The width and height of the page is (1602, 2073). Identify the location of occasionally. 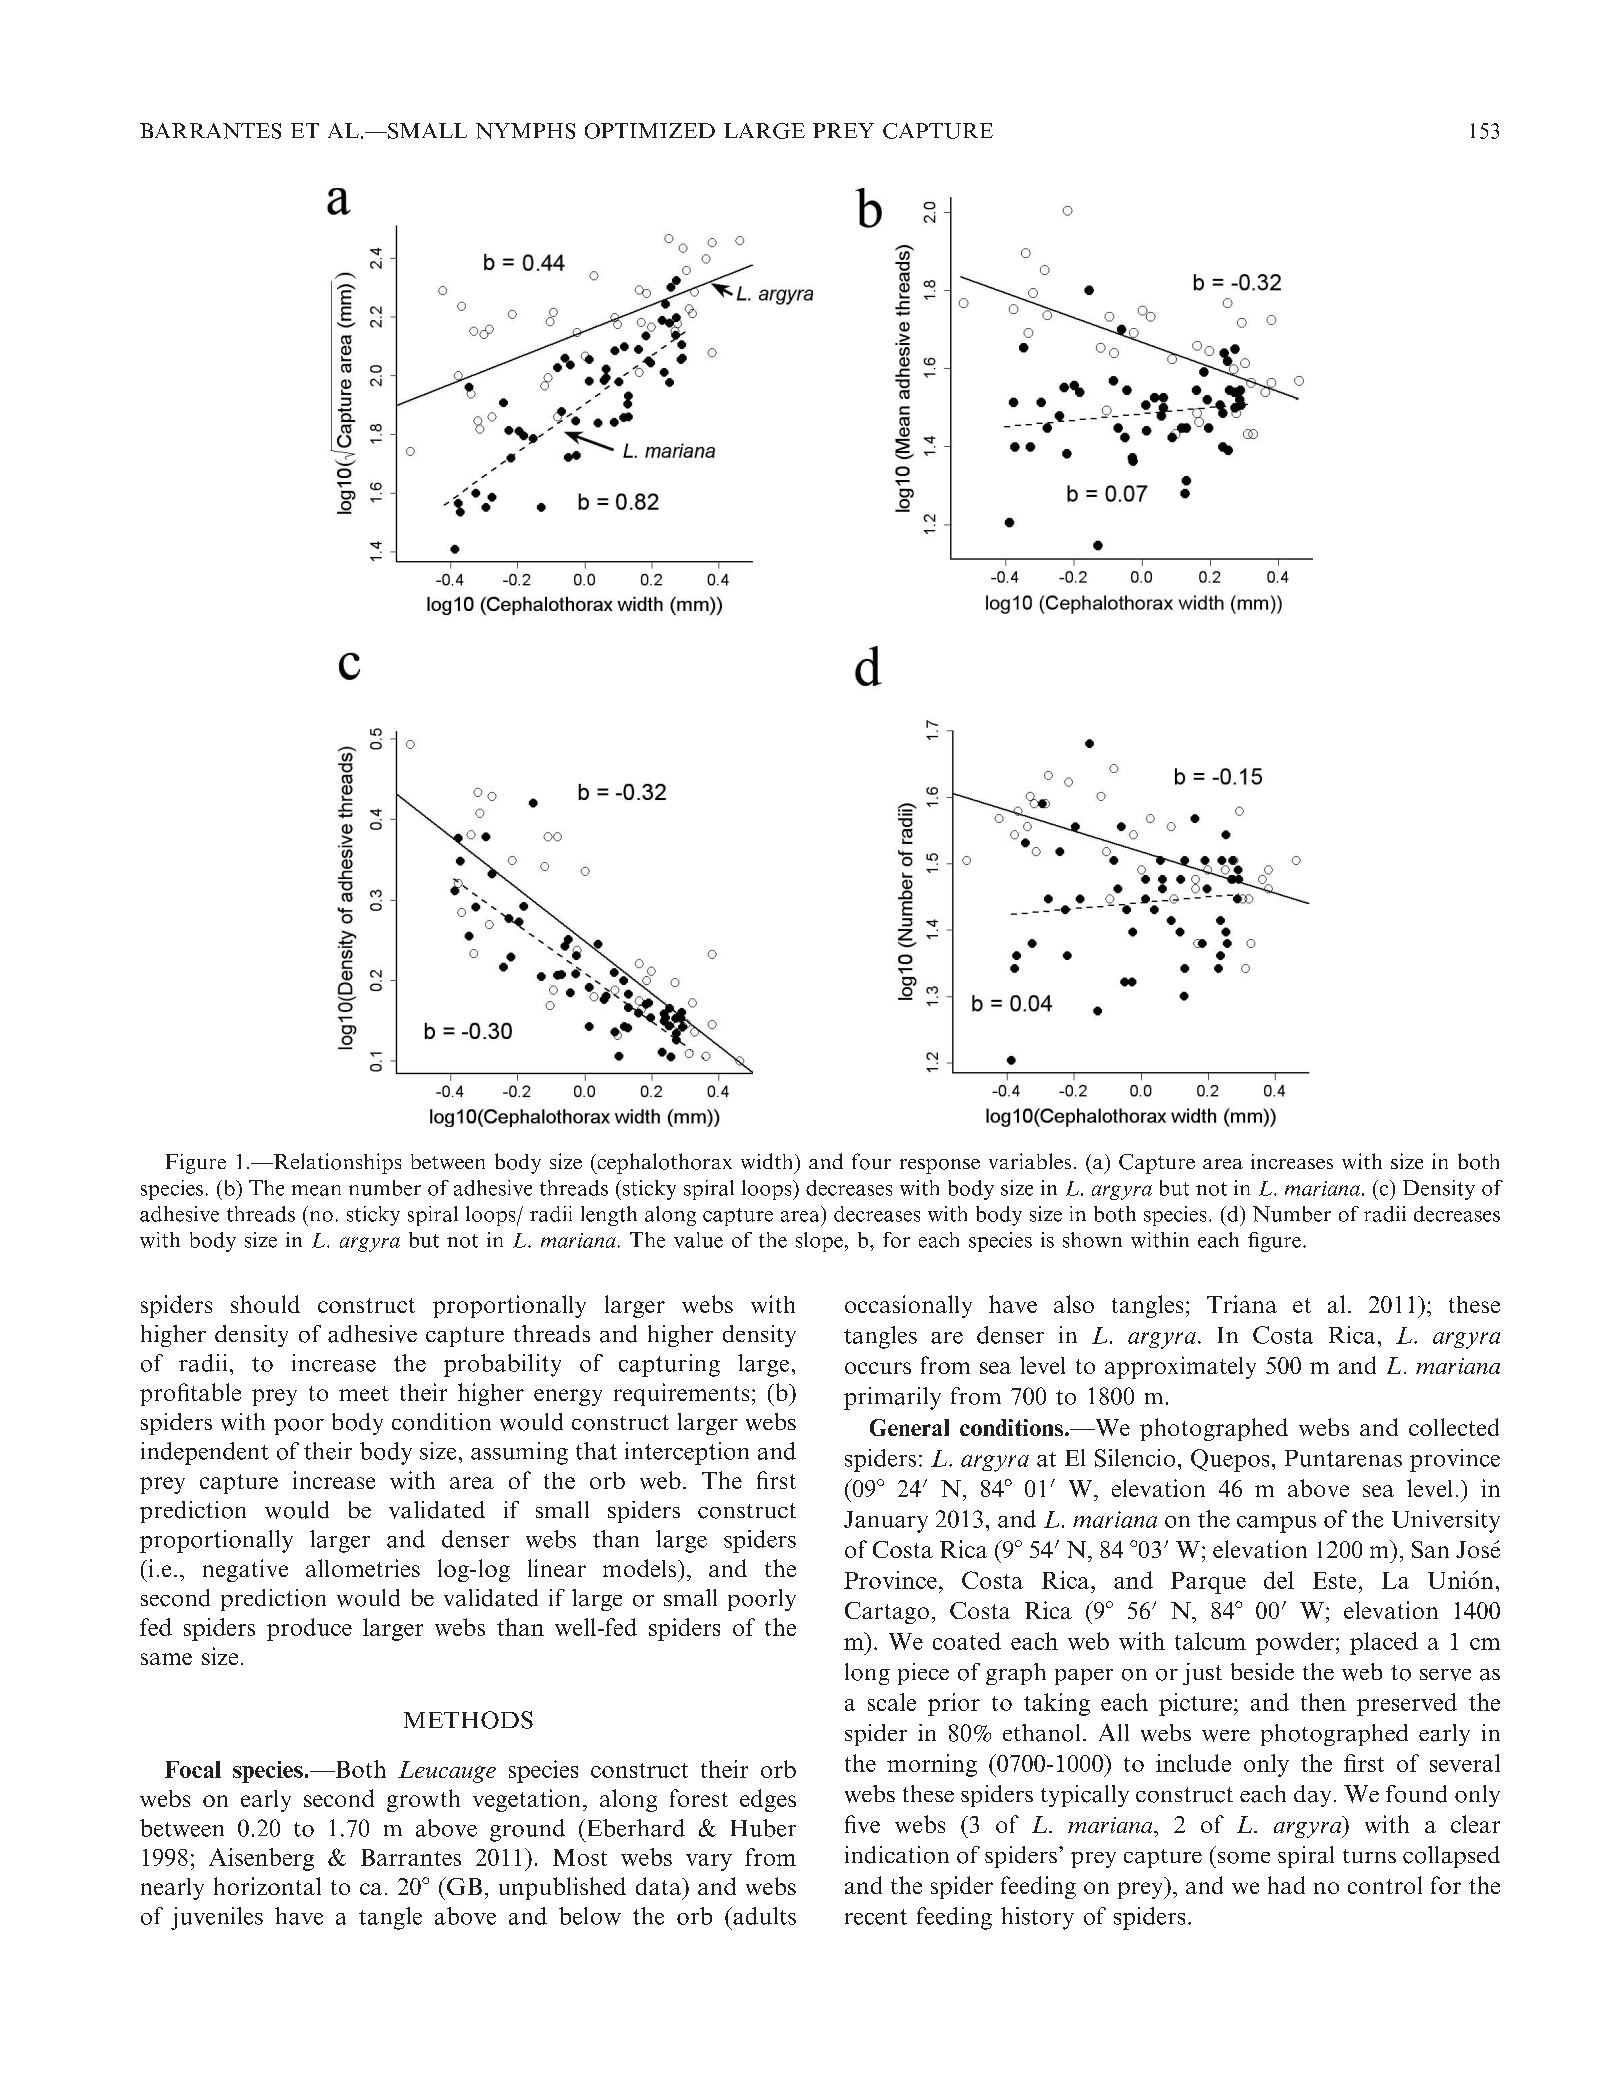
(908, 1306).
